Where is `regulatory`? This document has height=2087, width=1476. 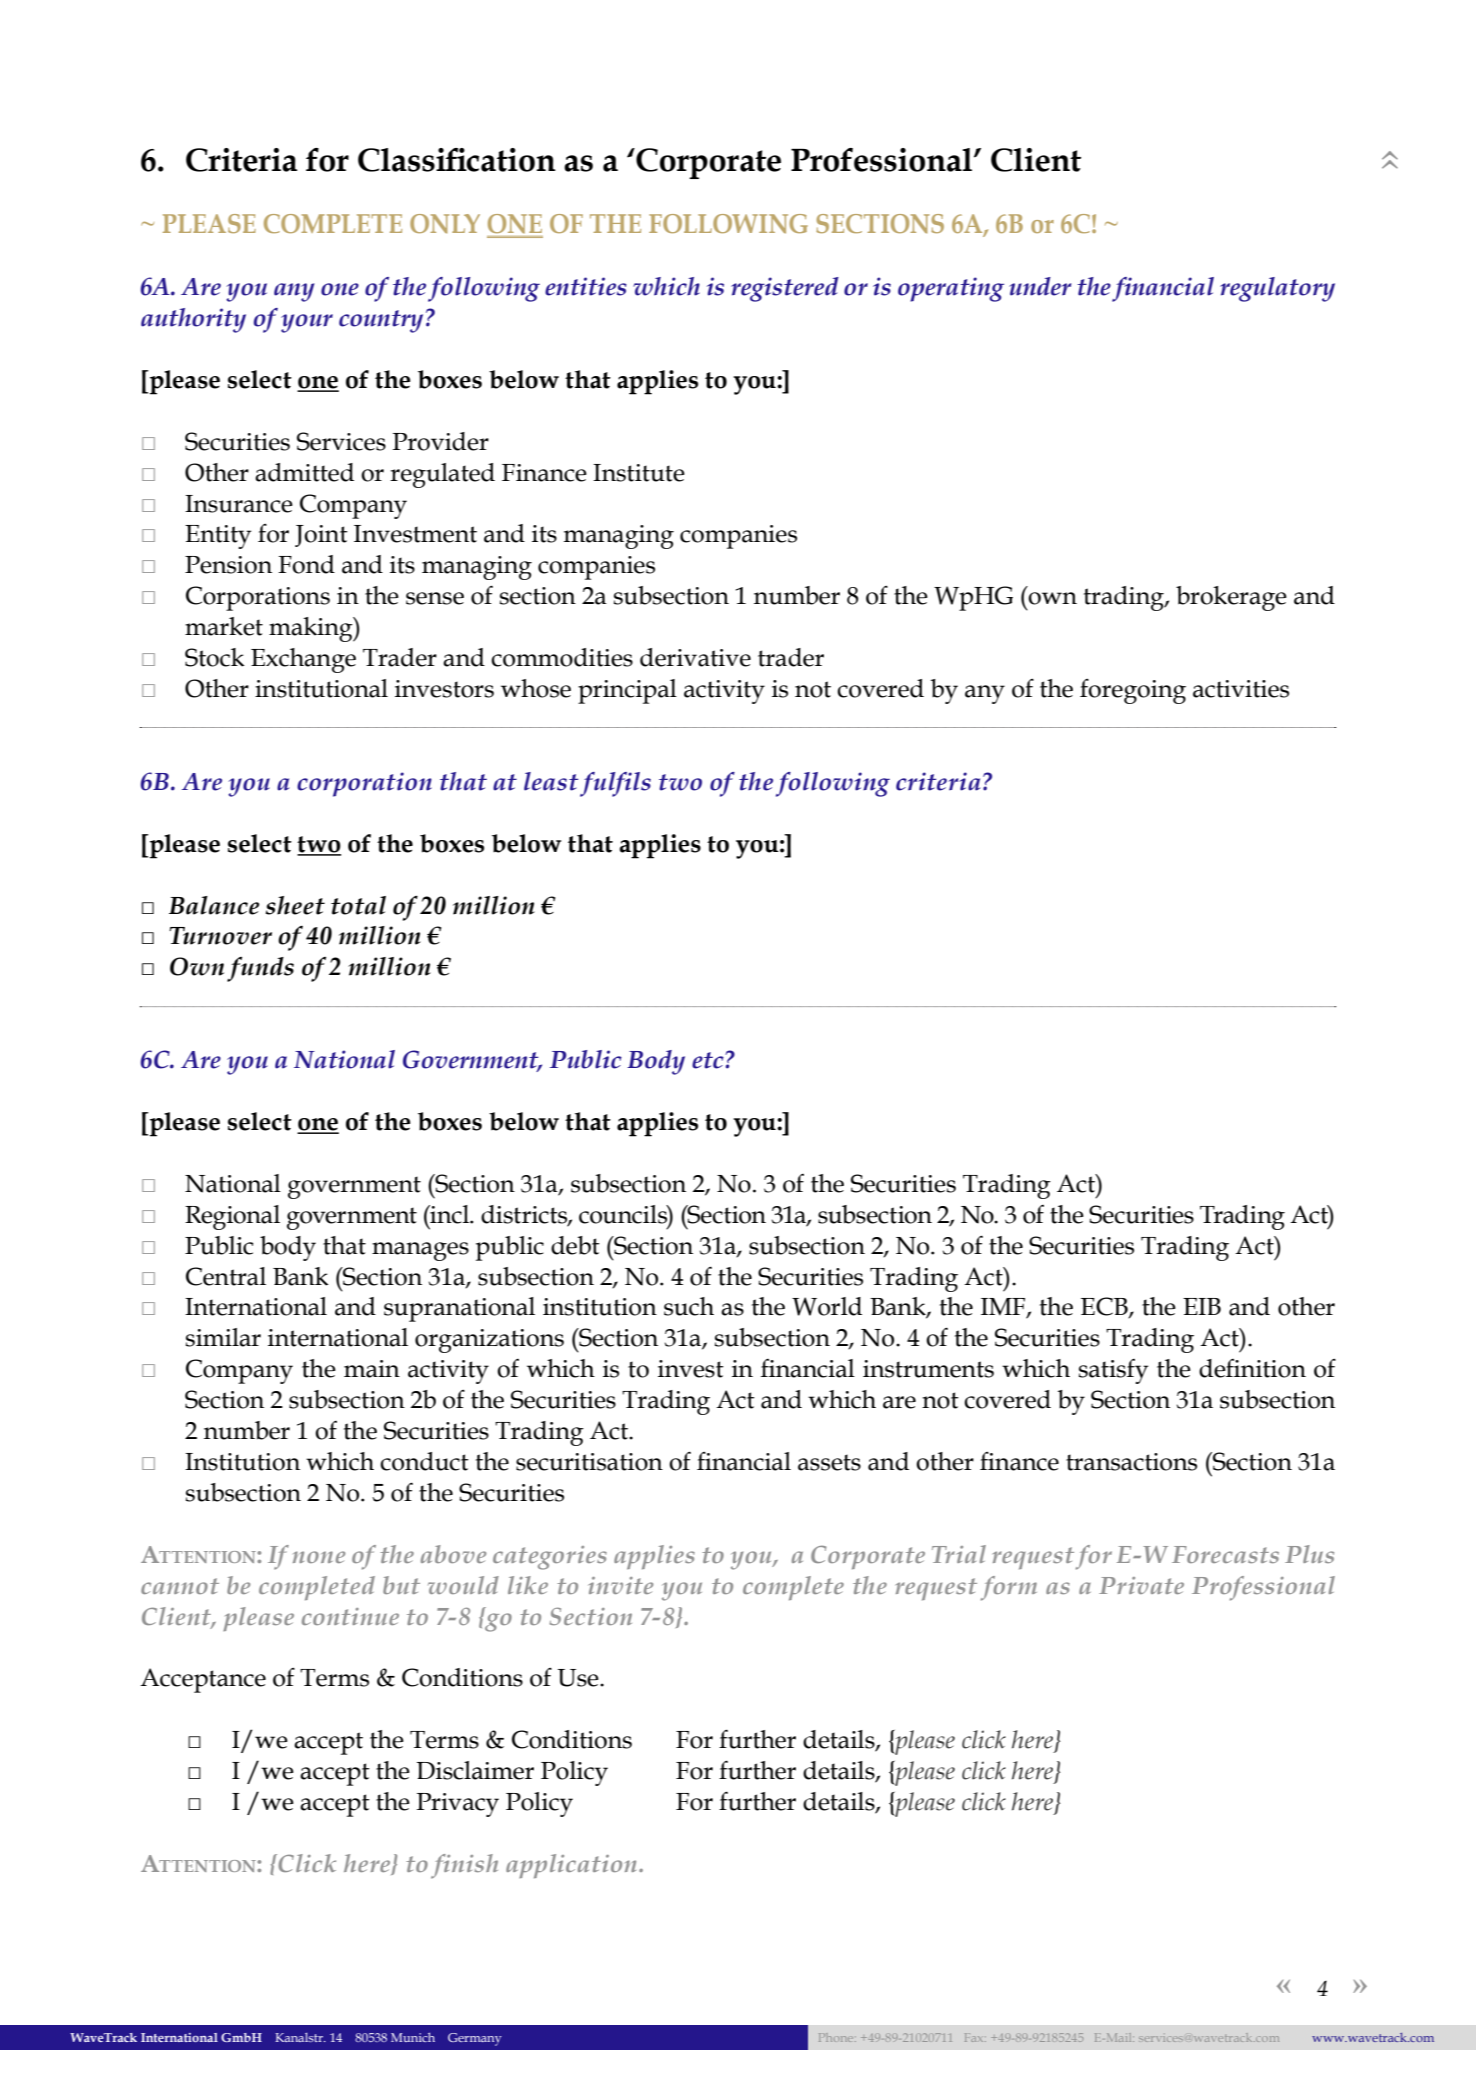
regulatory is located at coordinates (1277, 289).
